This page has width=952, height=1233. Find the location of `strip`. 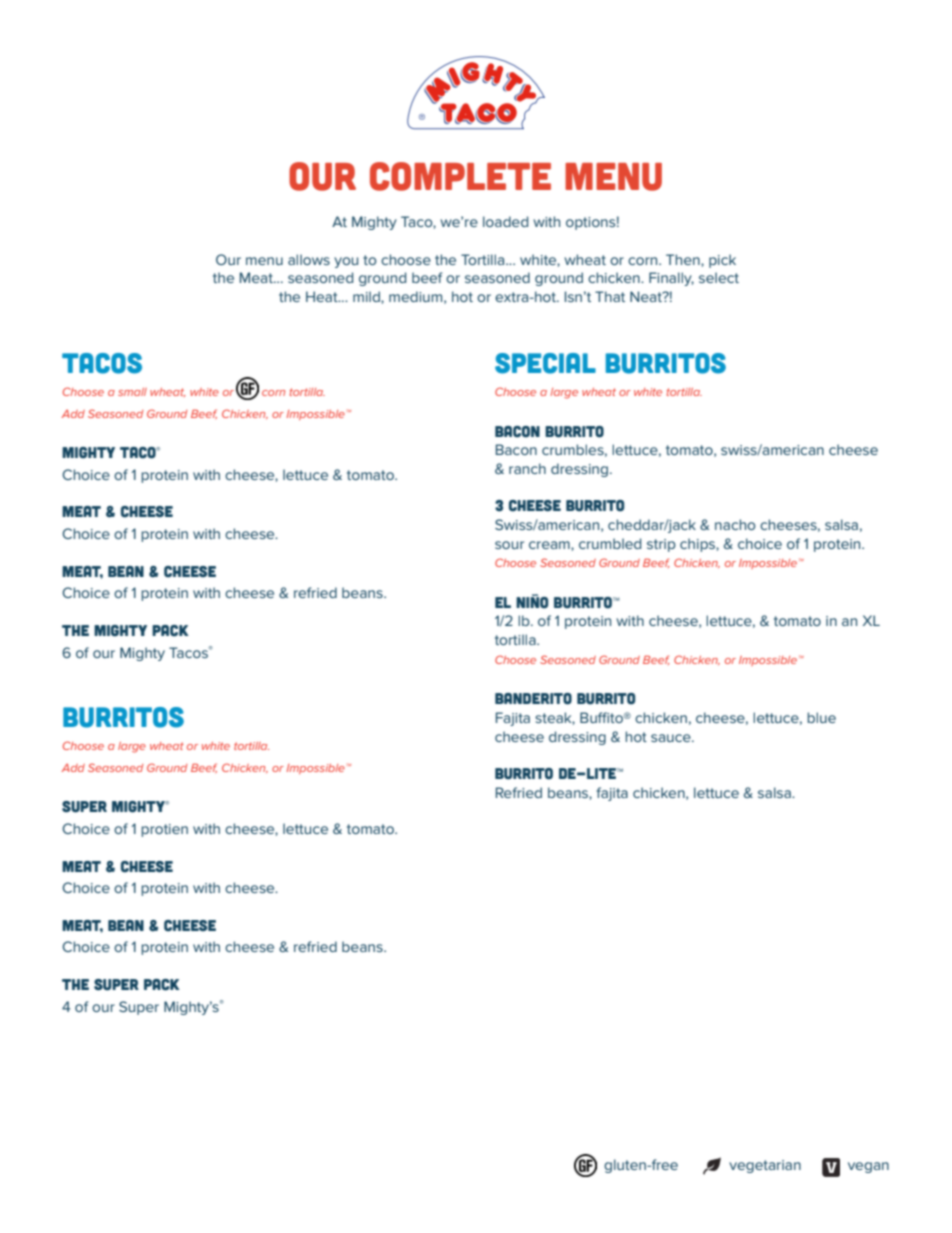

strip is located at coordinates (661, 545).
